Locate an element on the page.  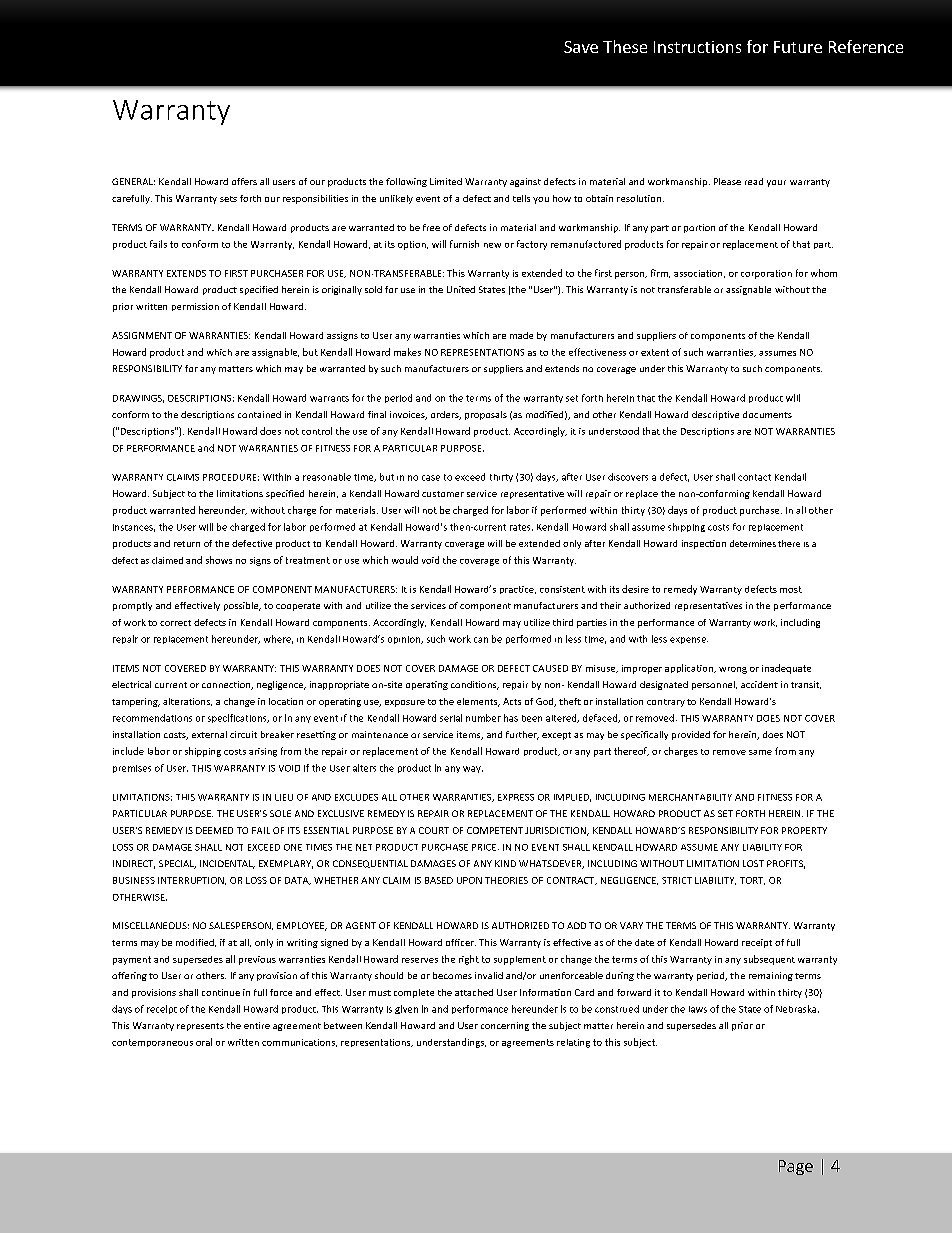
INCIDENTAL is located at coordinates (227, 864).
